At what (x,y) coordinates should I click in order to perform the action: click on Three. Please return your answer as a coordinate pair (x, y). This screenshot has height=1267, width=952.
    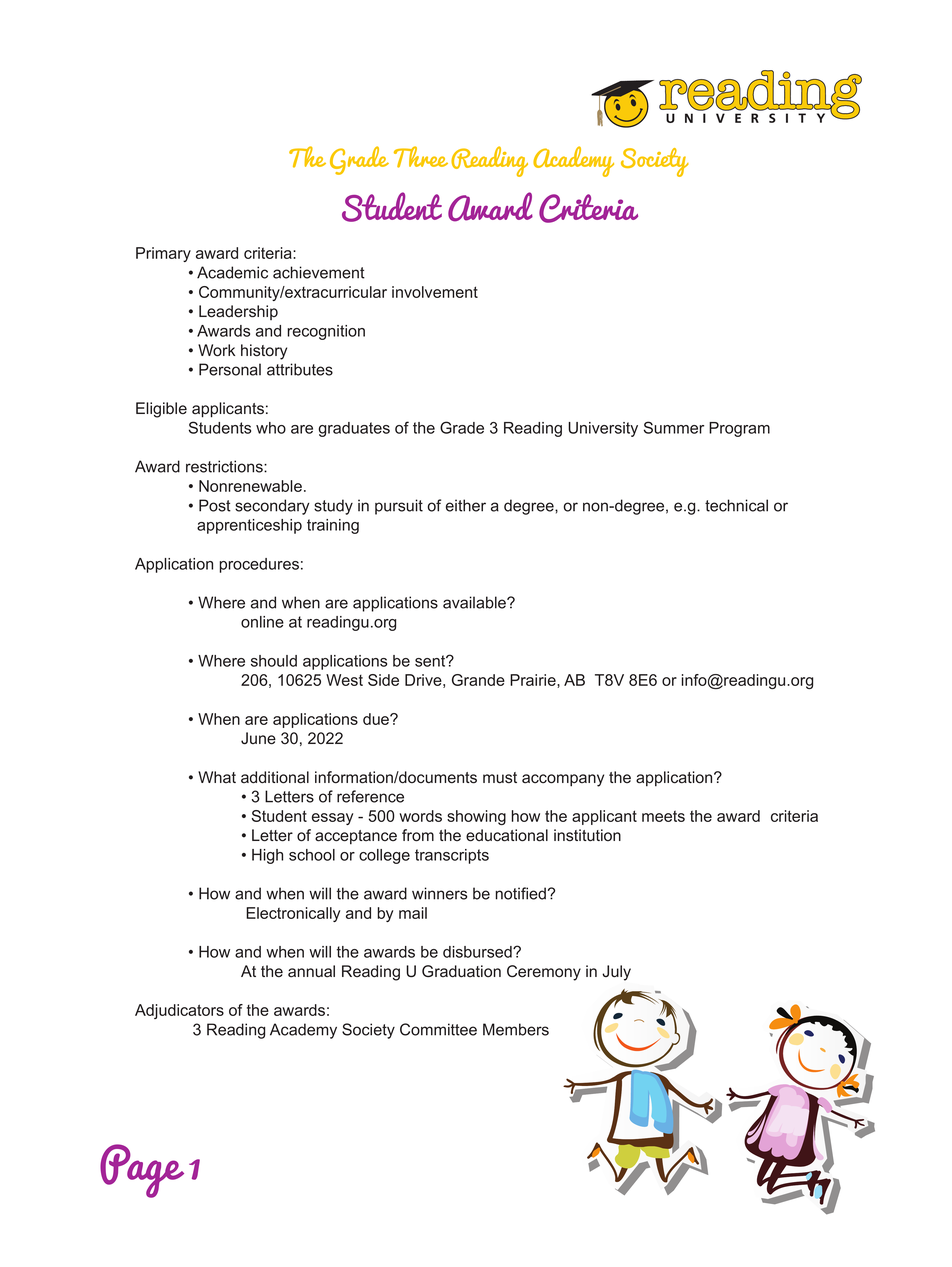
    Looking at the image, I should click on (421, 157).
